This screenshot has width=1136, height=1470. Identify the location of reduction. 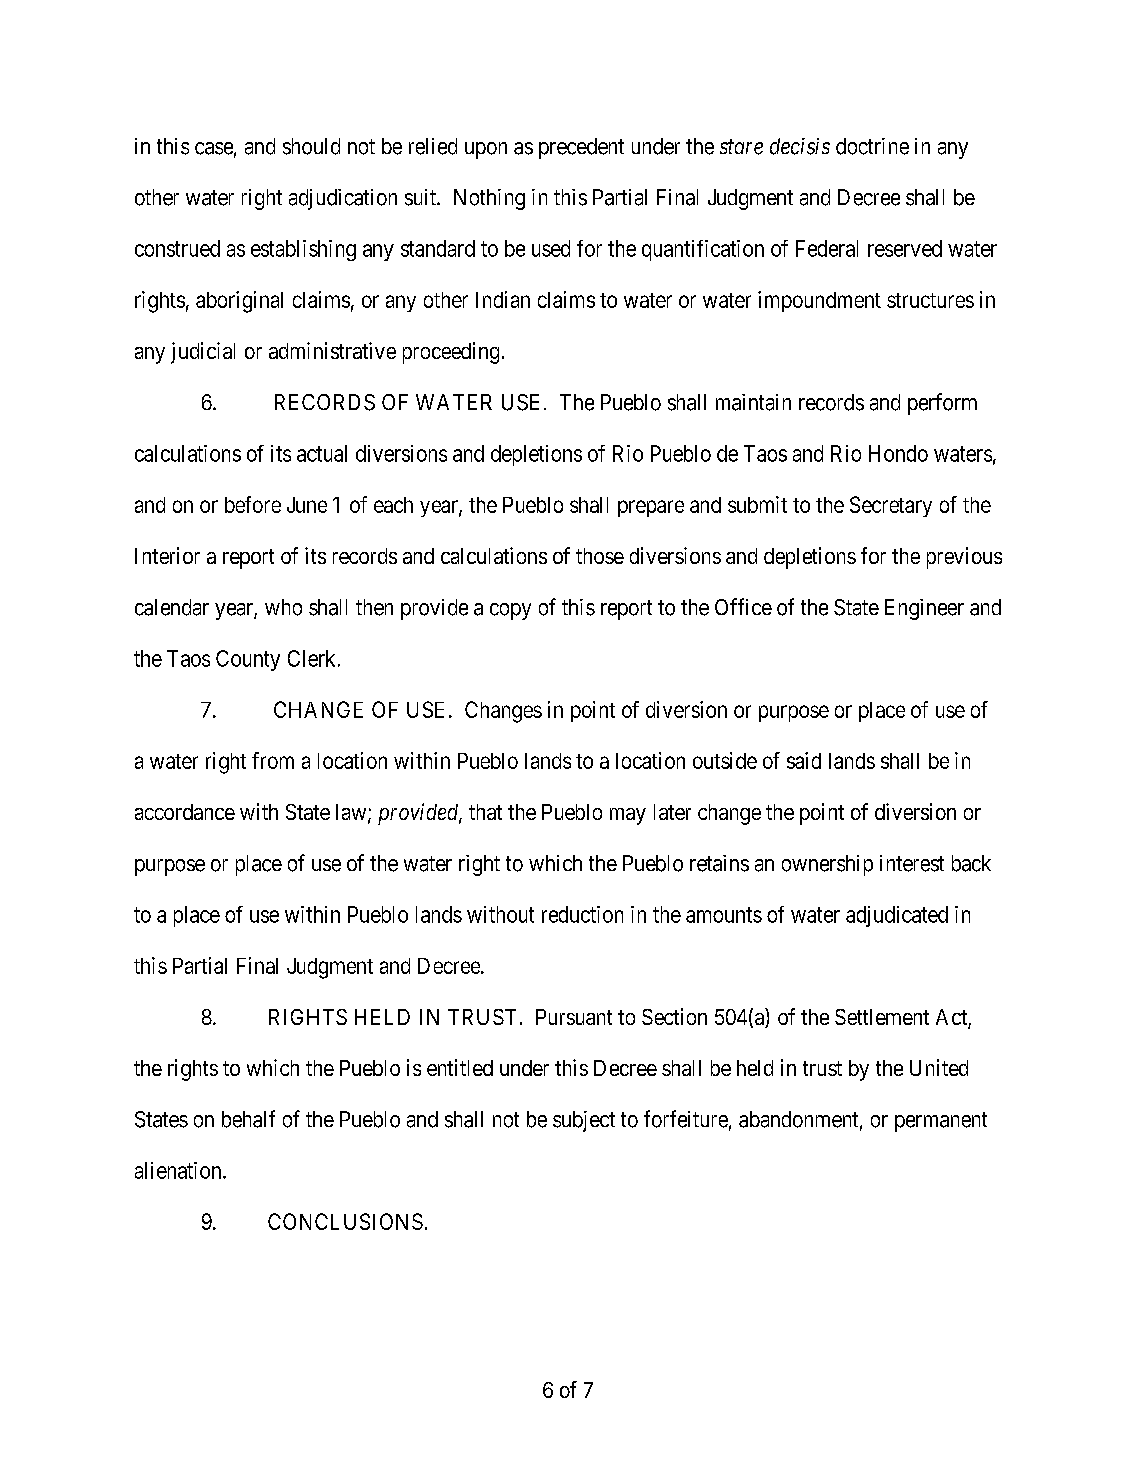
(582, 914).
